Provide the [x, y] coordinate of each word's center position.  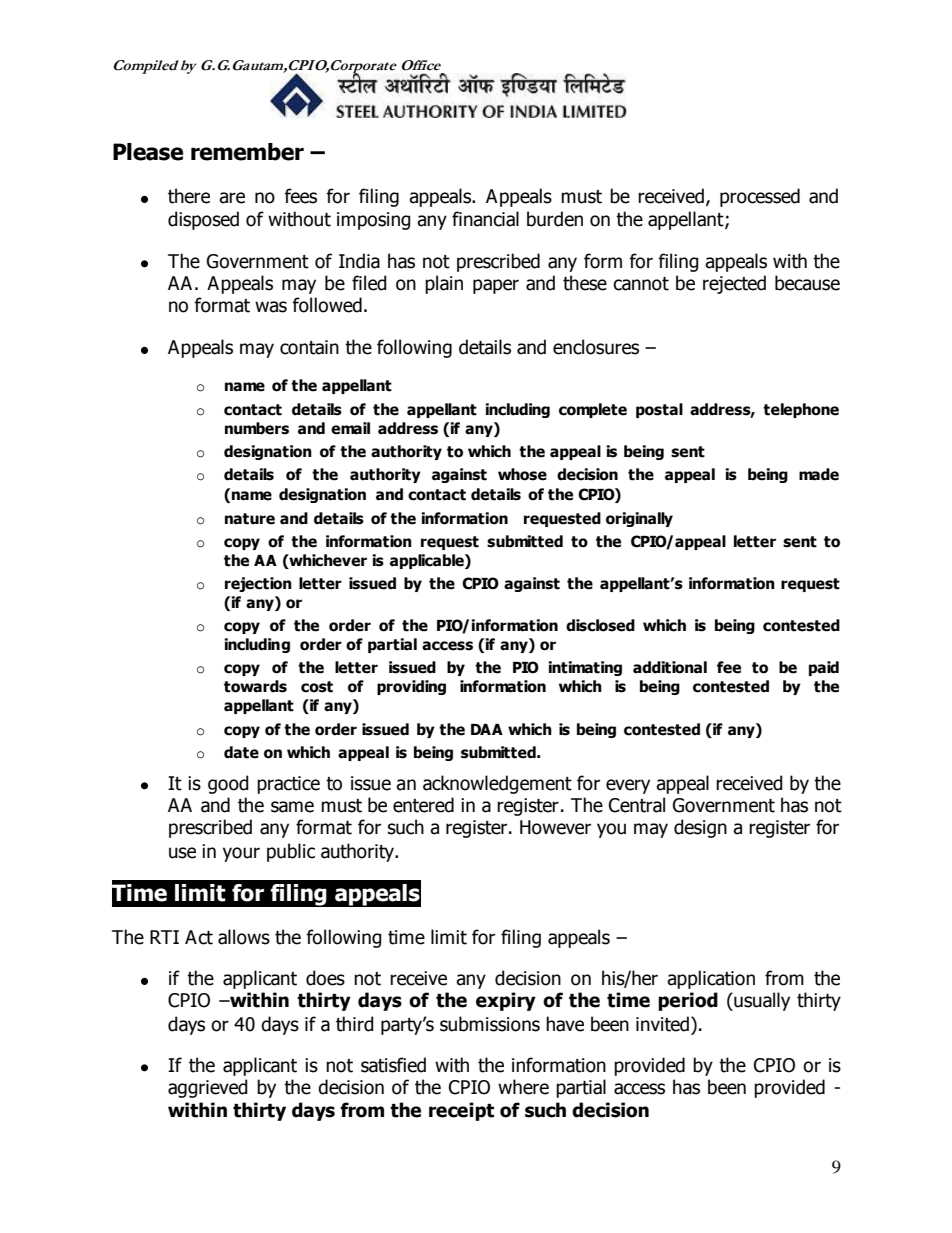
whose [522, 474]
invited [662, 1024]
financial [485, 219]
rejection [258, 584]
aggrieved [208, 1088]
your [241, 854]
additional [670, 667]
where [523, 1087]
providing [411, 687]
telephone [801, 410]
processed [760, 197]
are [232, 198]
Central [637, 805]
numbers [257, 428]
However [555, 827]
